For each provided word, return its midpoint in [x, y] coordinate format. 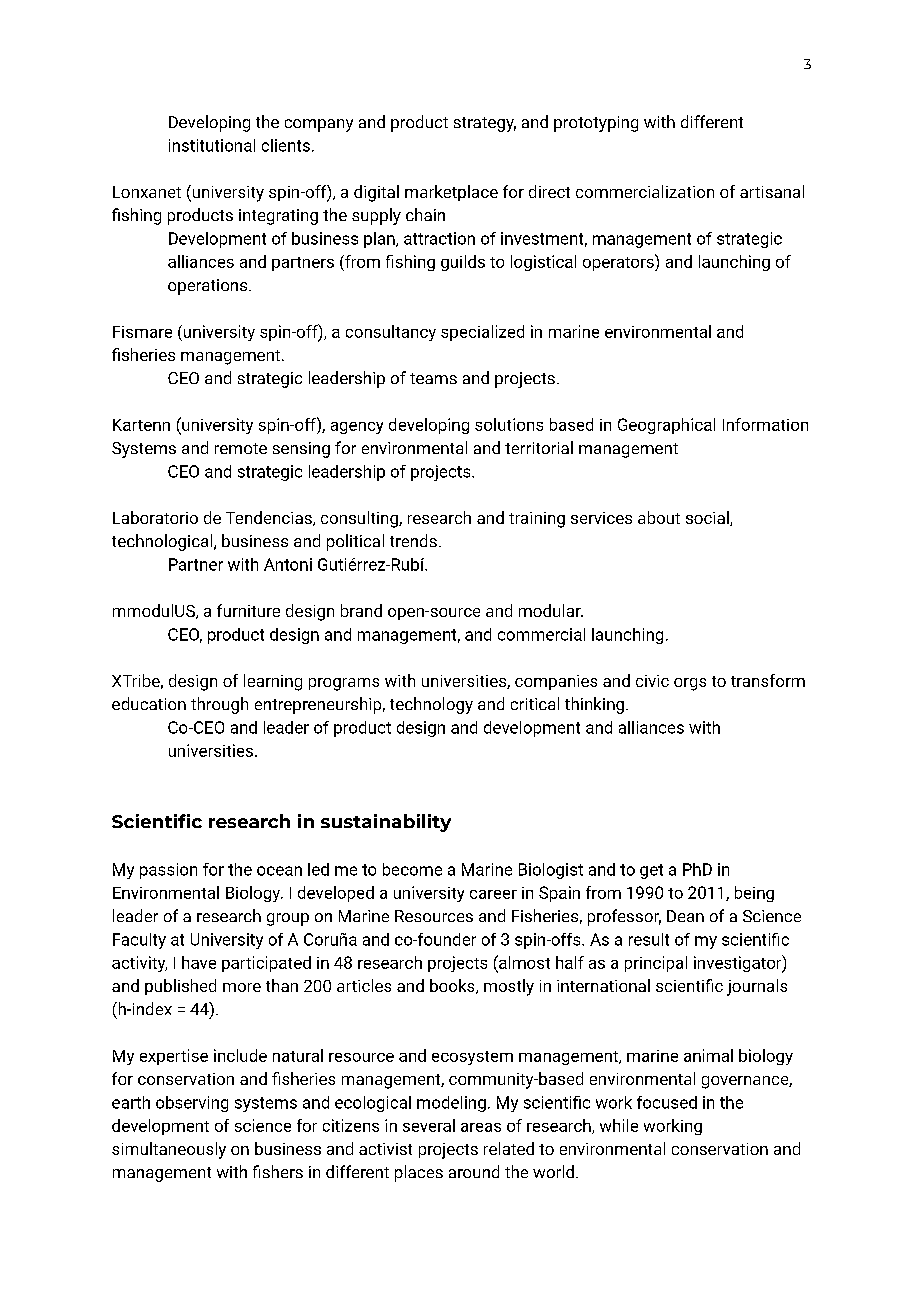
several [429, 1125]
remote [241, 448]
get [651, 871]
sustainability [386, 823]
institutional [212, 145]
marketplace [451, 193]
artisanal [772, 191]
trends [413, 540]
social [708, 518]
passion [168, 871]
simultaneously [169, 1150]
